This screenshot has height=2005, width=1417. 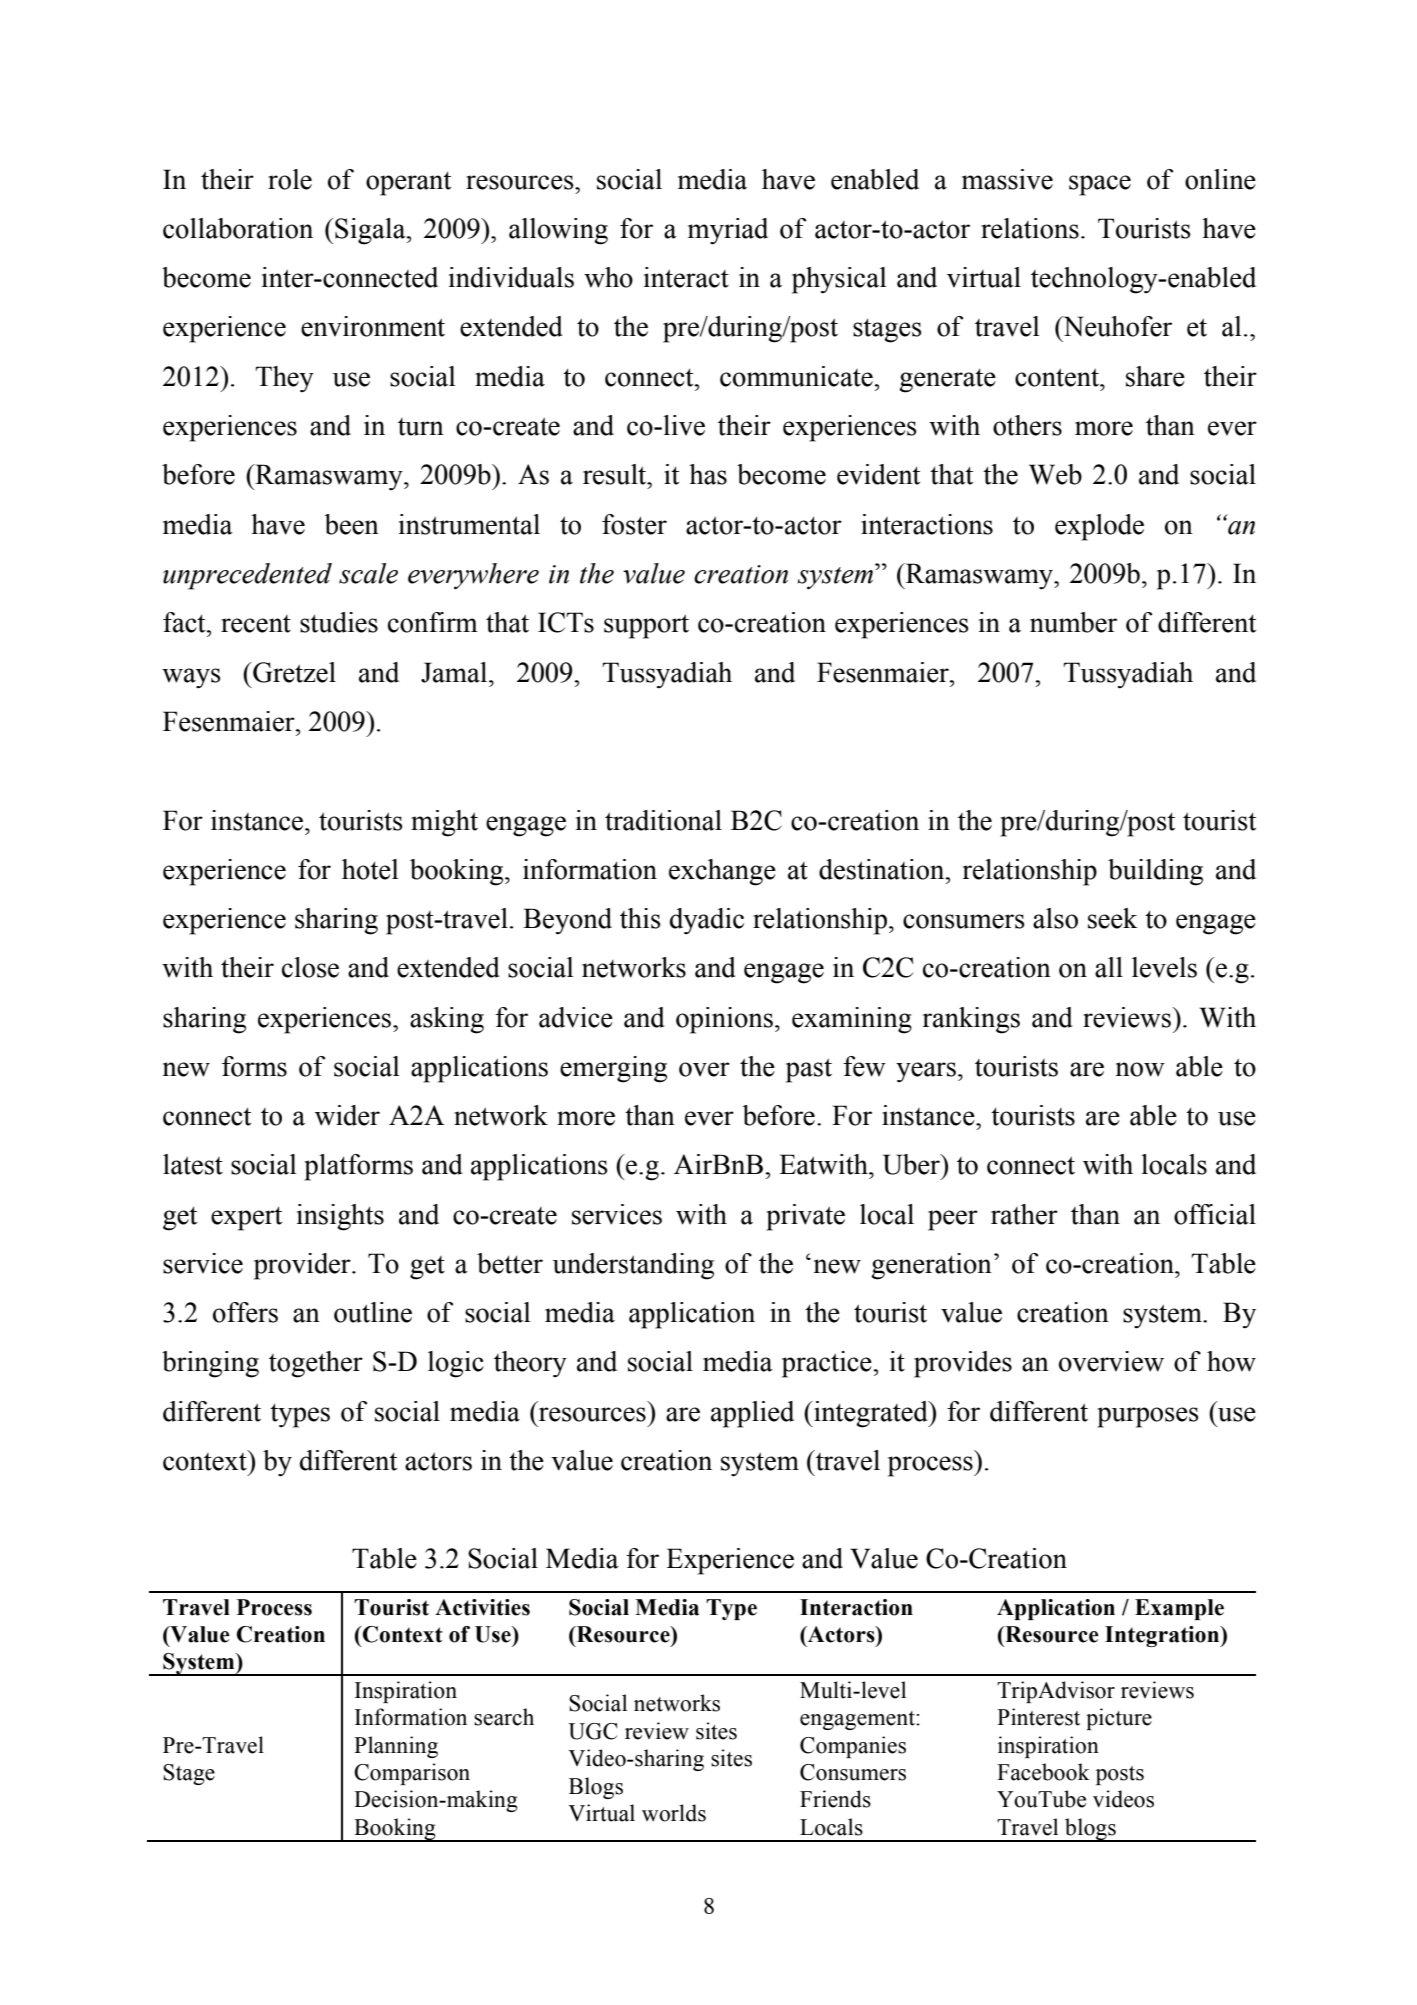 What do you see at coordinates (191, 678) in the screenshot?
I see `ways` at bounding box center [191, 678].
